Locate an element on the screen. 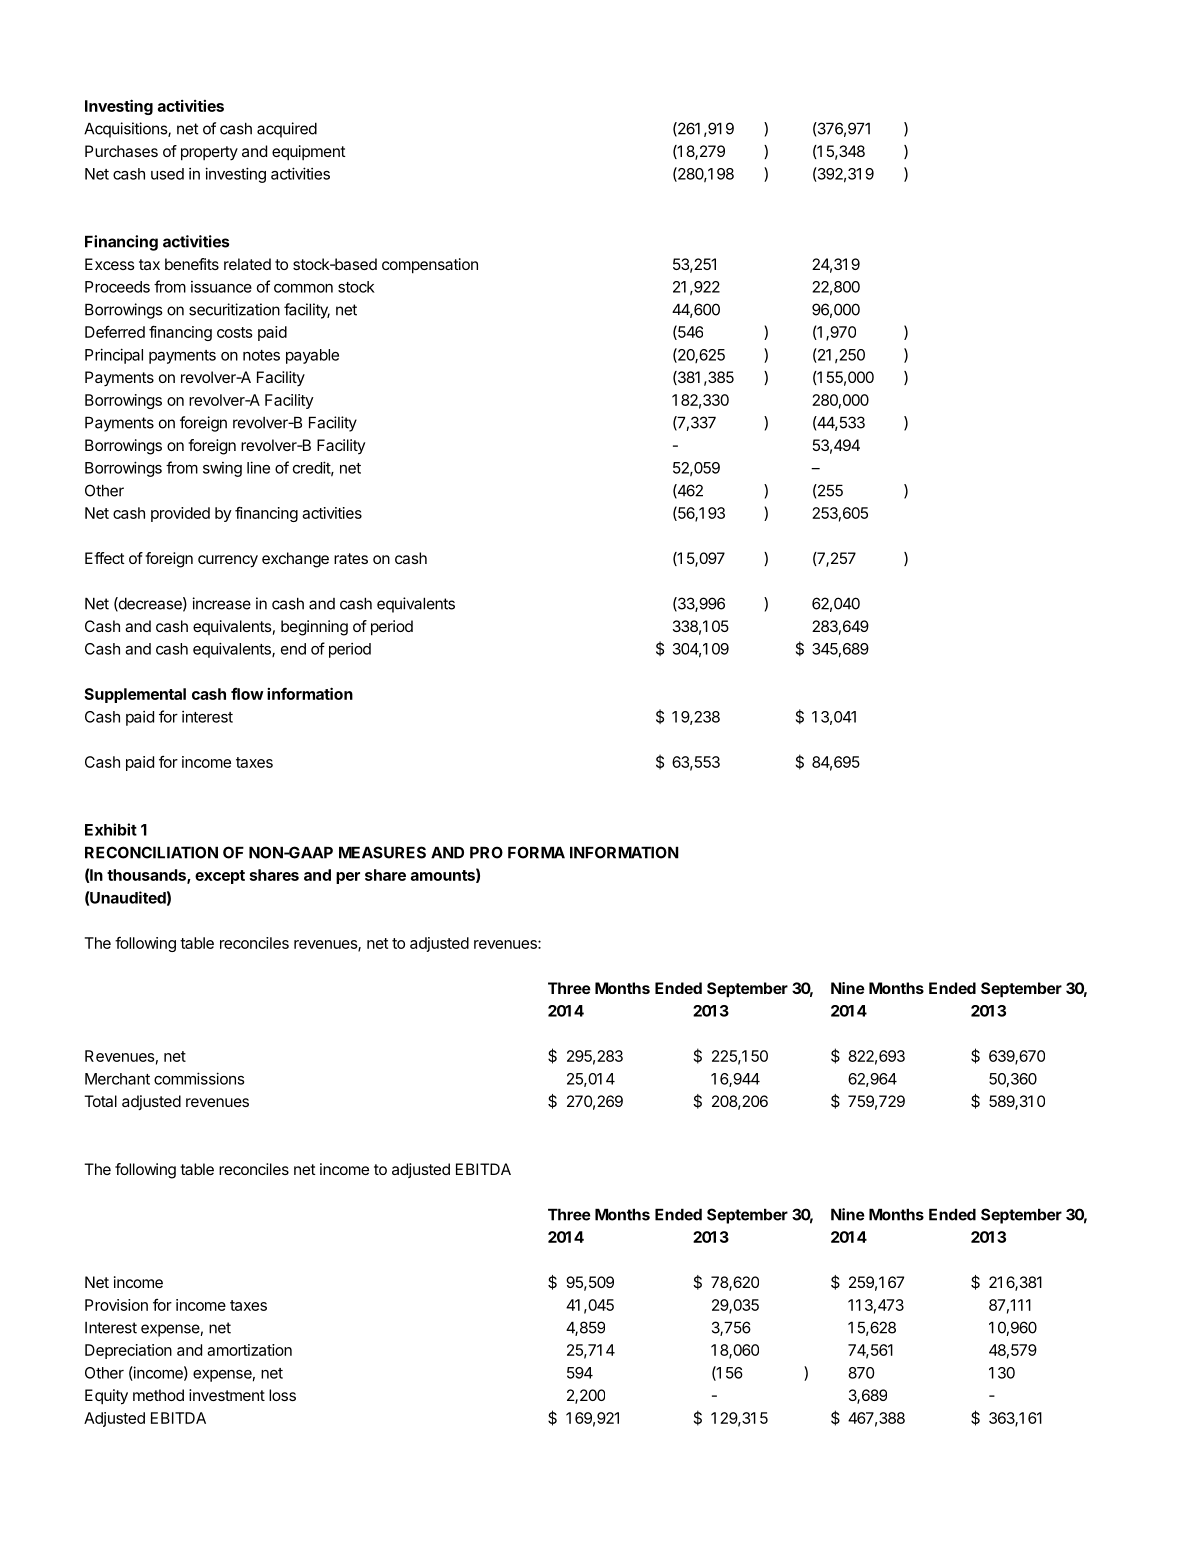 This screenshot has width=1204, height=1558. exchange is located at coordinates (295, 560).
